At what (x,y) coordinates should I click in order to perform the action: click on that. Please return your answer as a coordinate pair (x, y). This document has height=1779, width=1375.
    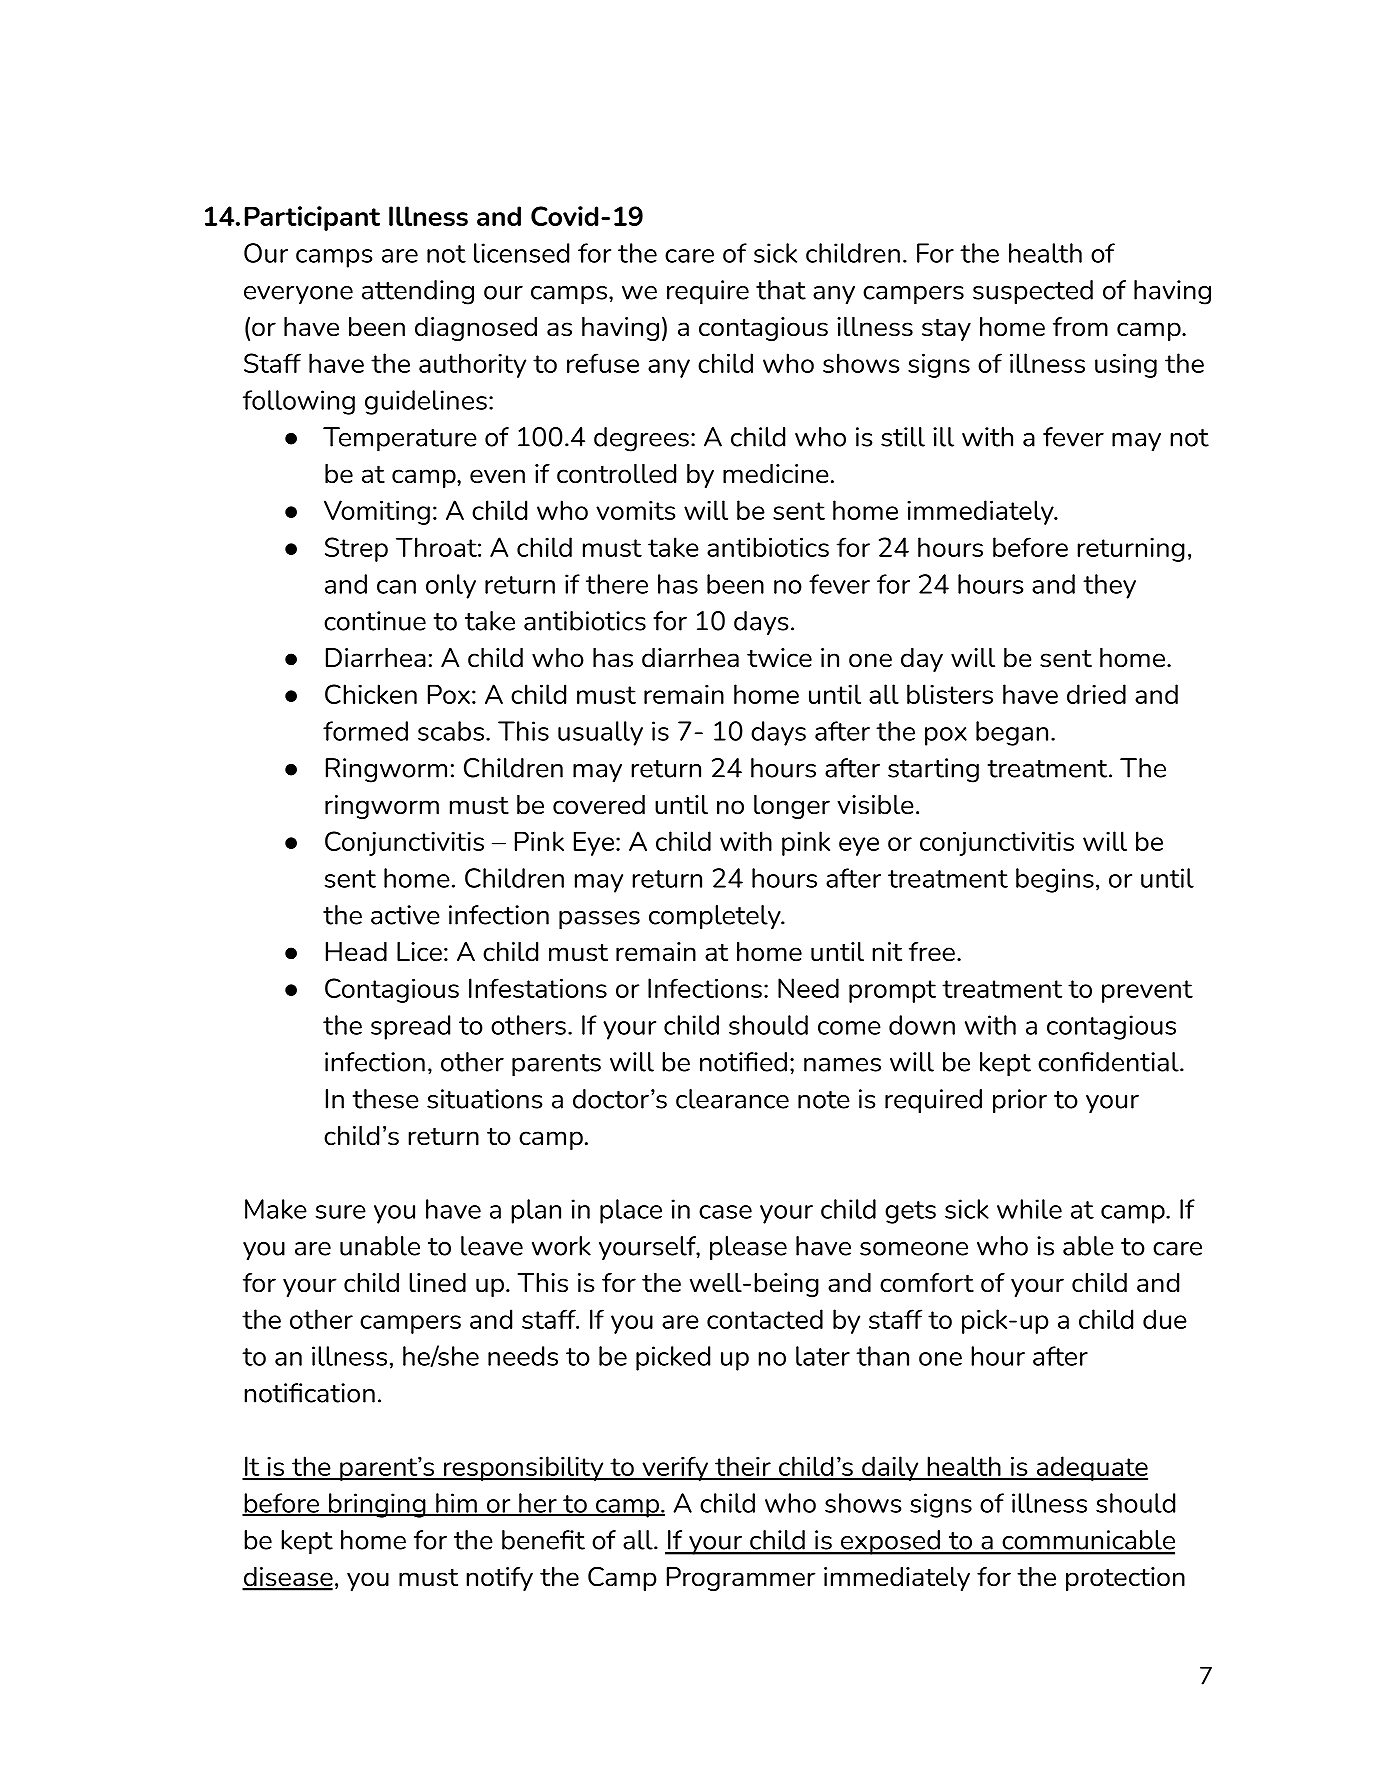
    Looking at the image, I should click on (781, 290).
